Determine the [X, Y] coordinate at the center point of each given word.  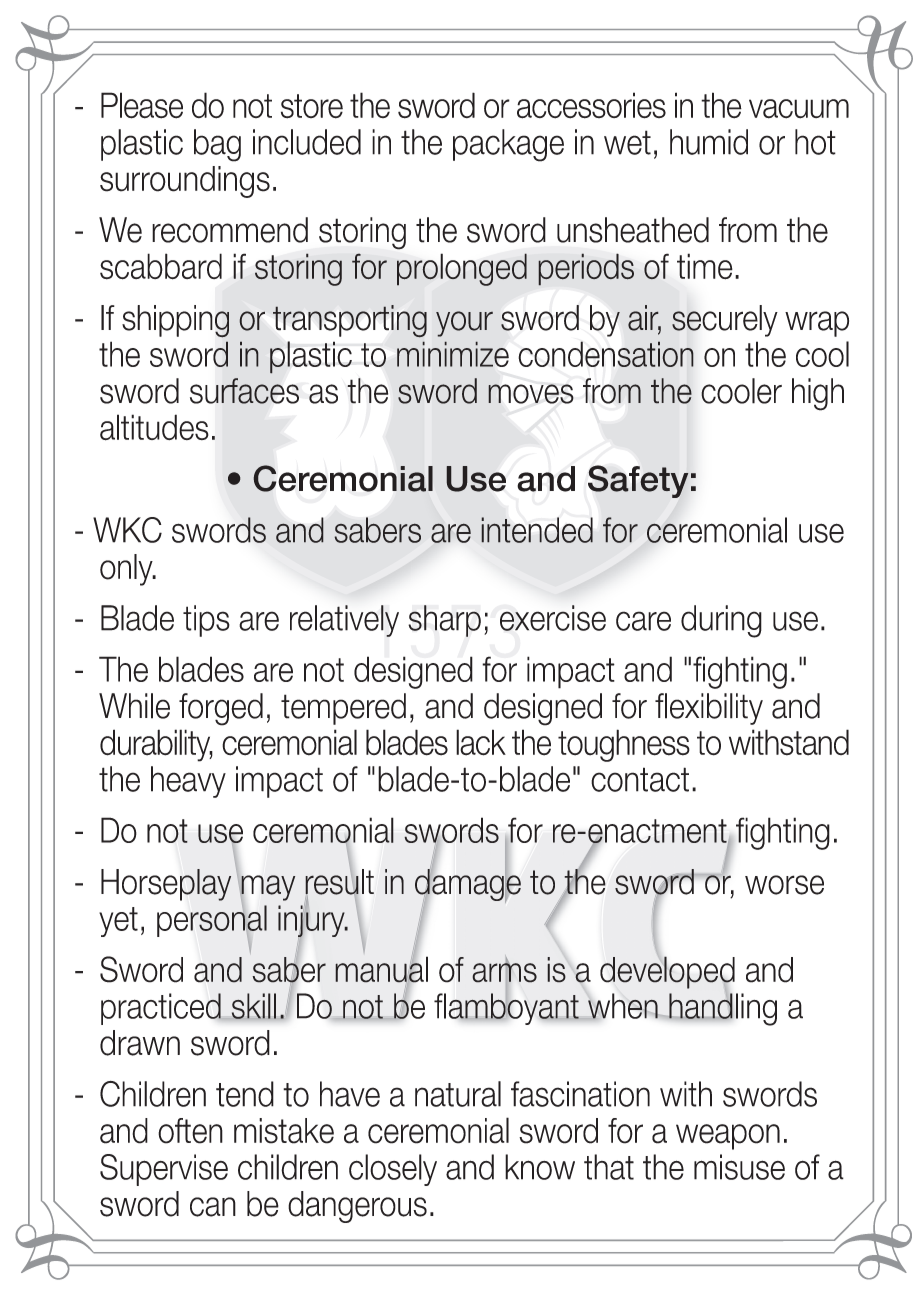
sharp [444, 621]
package [508, 145]
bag [217, 145]
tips [206, 621]
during [721, 621]
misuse [739, 1167]
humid [709, 142]
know [540, 1167]
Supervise [164, 1170]
